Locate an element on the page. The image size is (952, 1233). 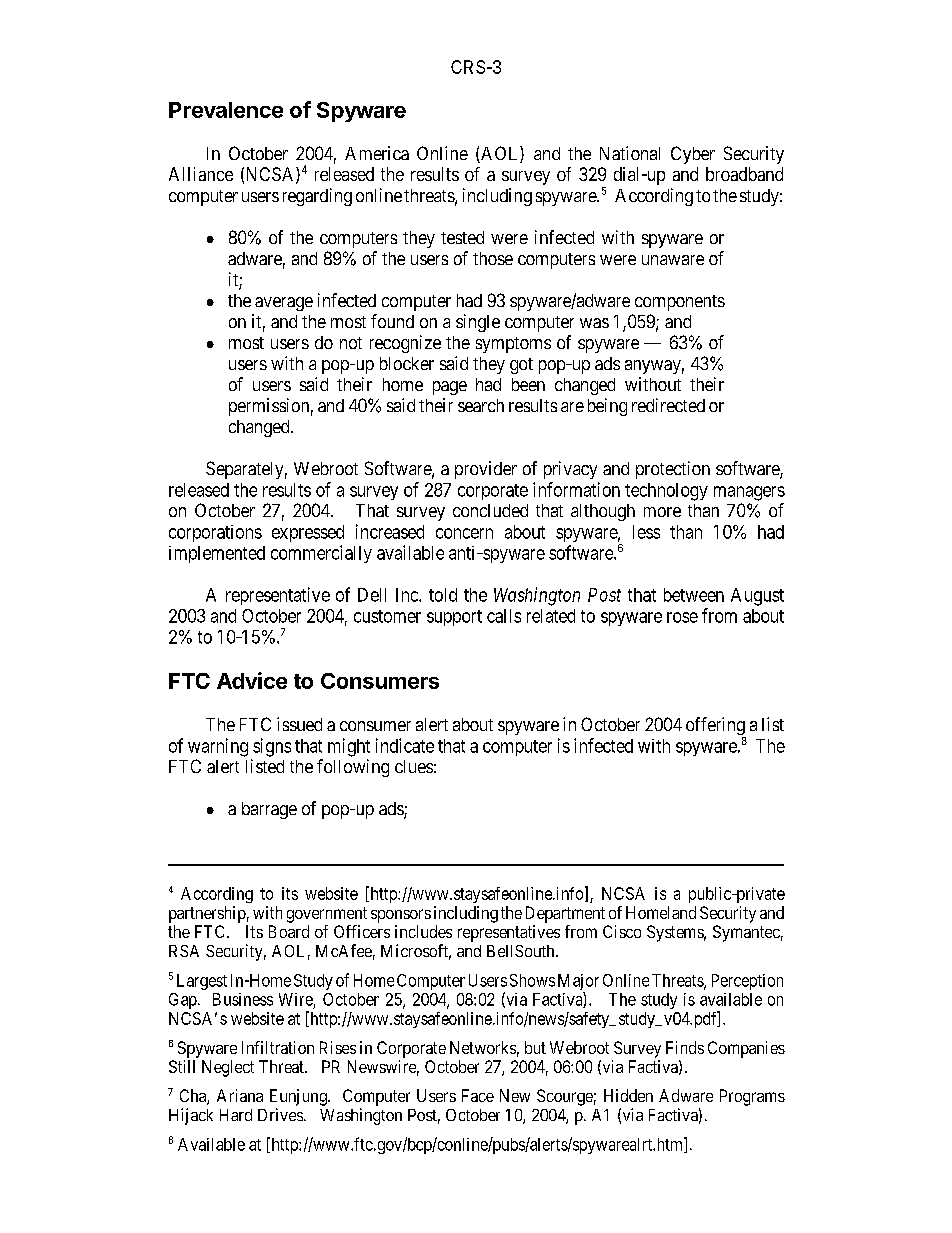
protection is located at coordinates (673, 470).
